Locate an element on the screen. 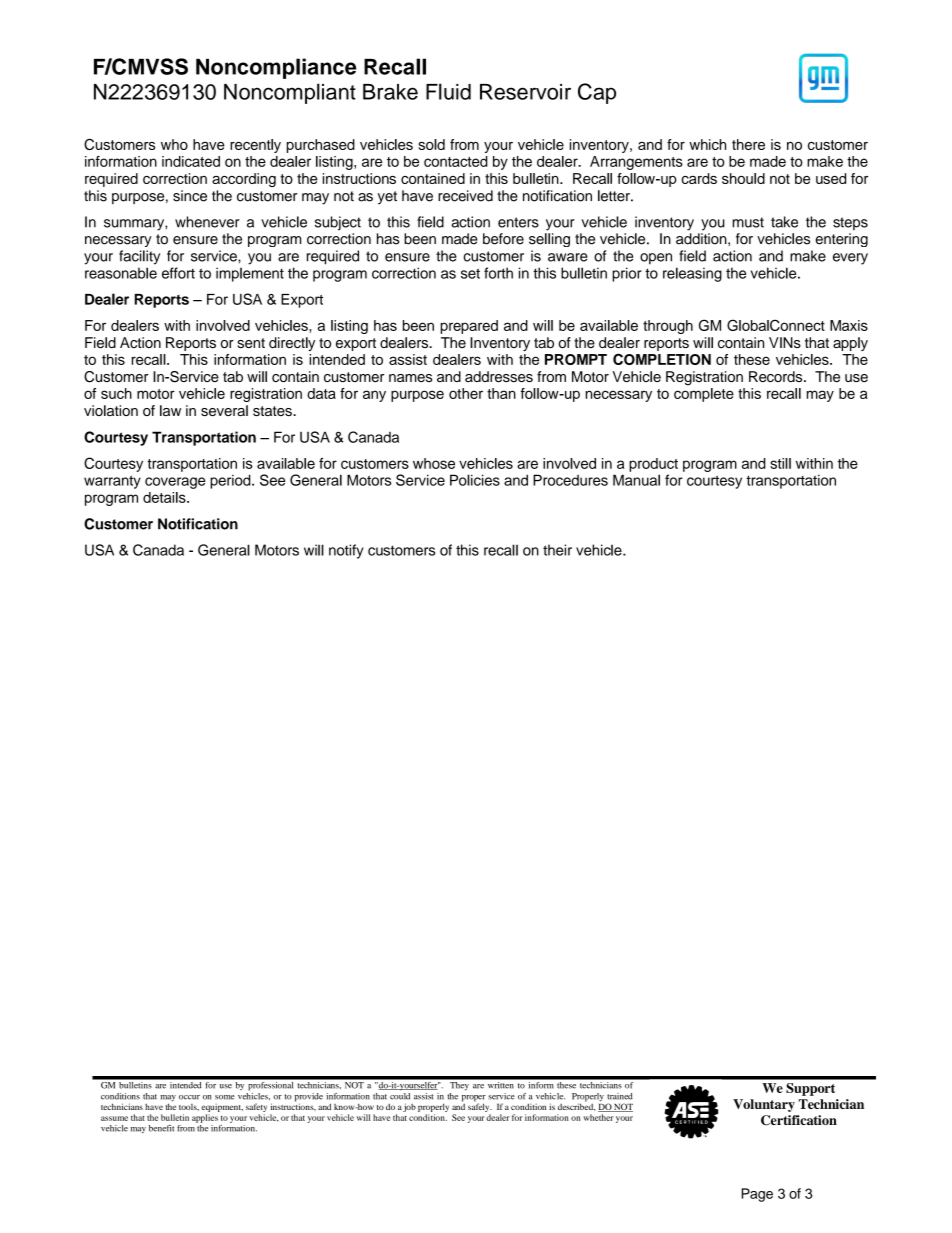 The image size is (952, 1233). Fluid is located at coordinates (448, 91).
